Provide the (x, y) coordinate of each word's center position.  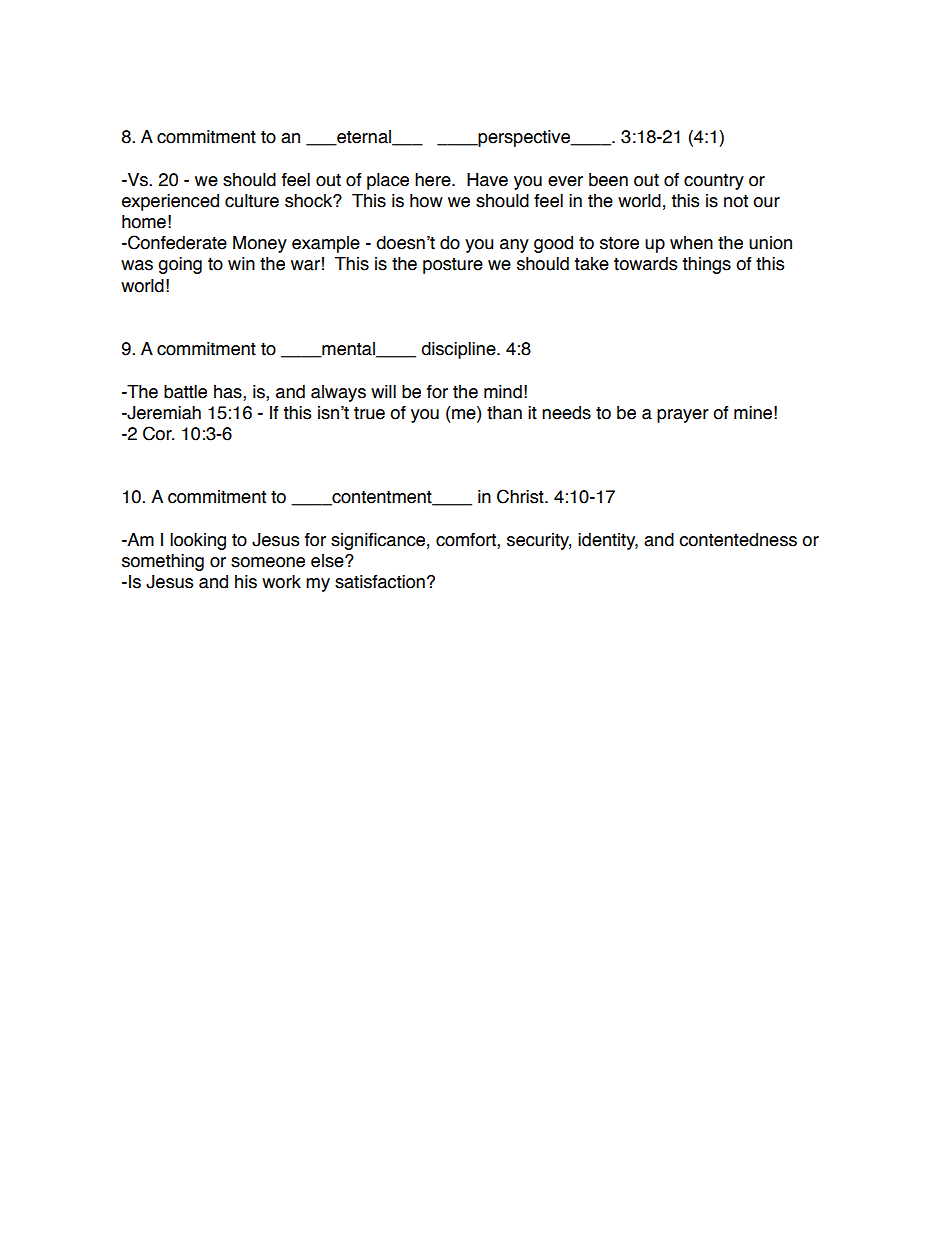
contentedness (738, 540)
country (714, 181)
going (180, 265)
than (504, 413)
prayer (683, 416)
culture (252, 201)
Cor (158, 433)
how (426, 201)
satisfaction (380, 582)
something (163, 562)
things (707, 265)
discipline (459, 350)
